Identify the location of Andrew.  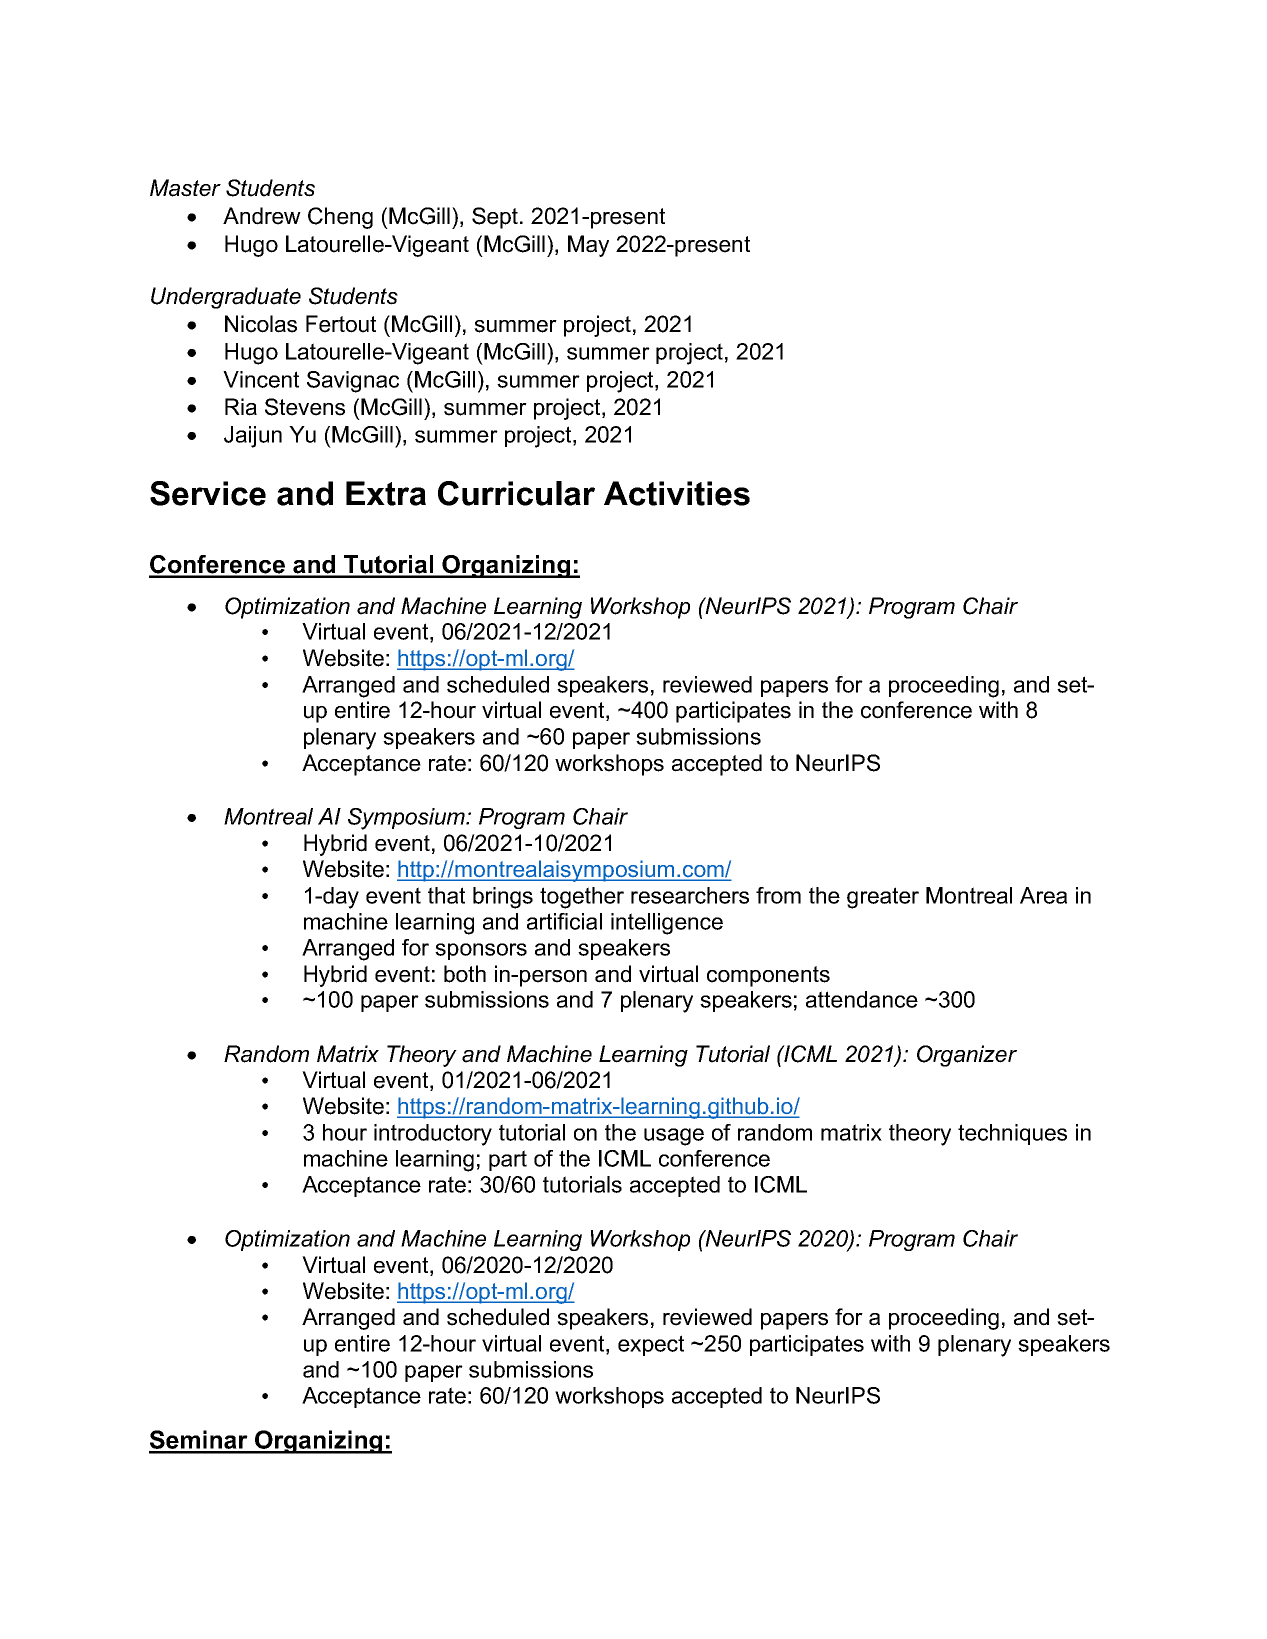
(262, 216).
